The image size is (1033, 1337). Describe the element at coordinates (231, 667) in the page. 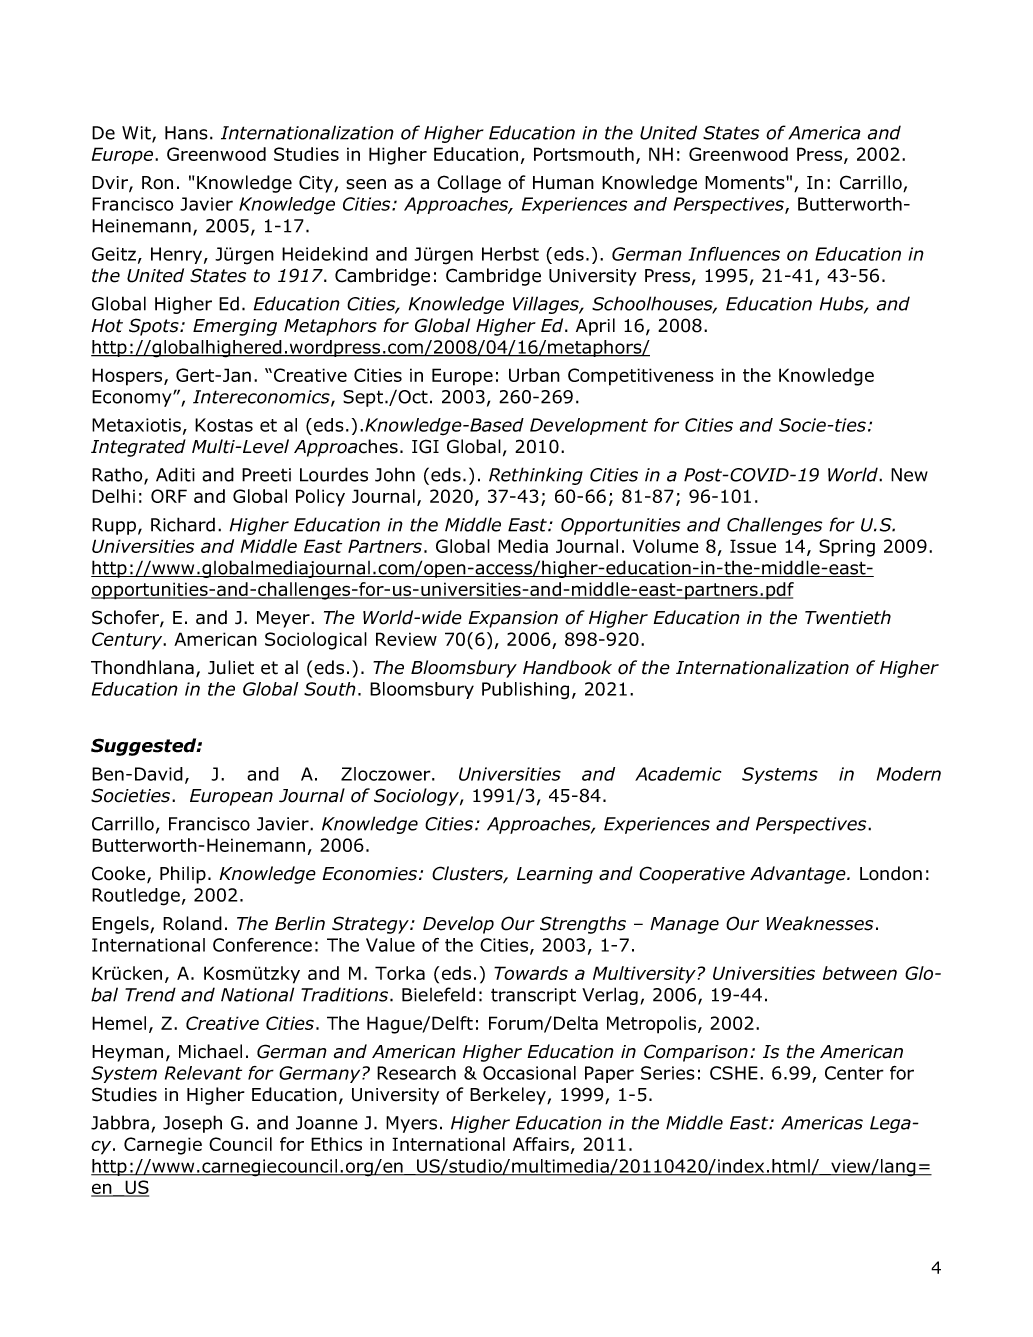

I see `Juliet` at that location.
